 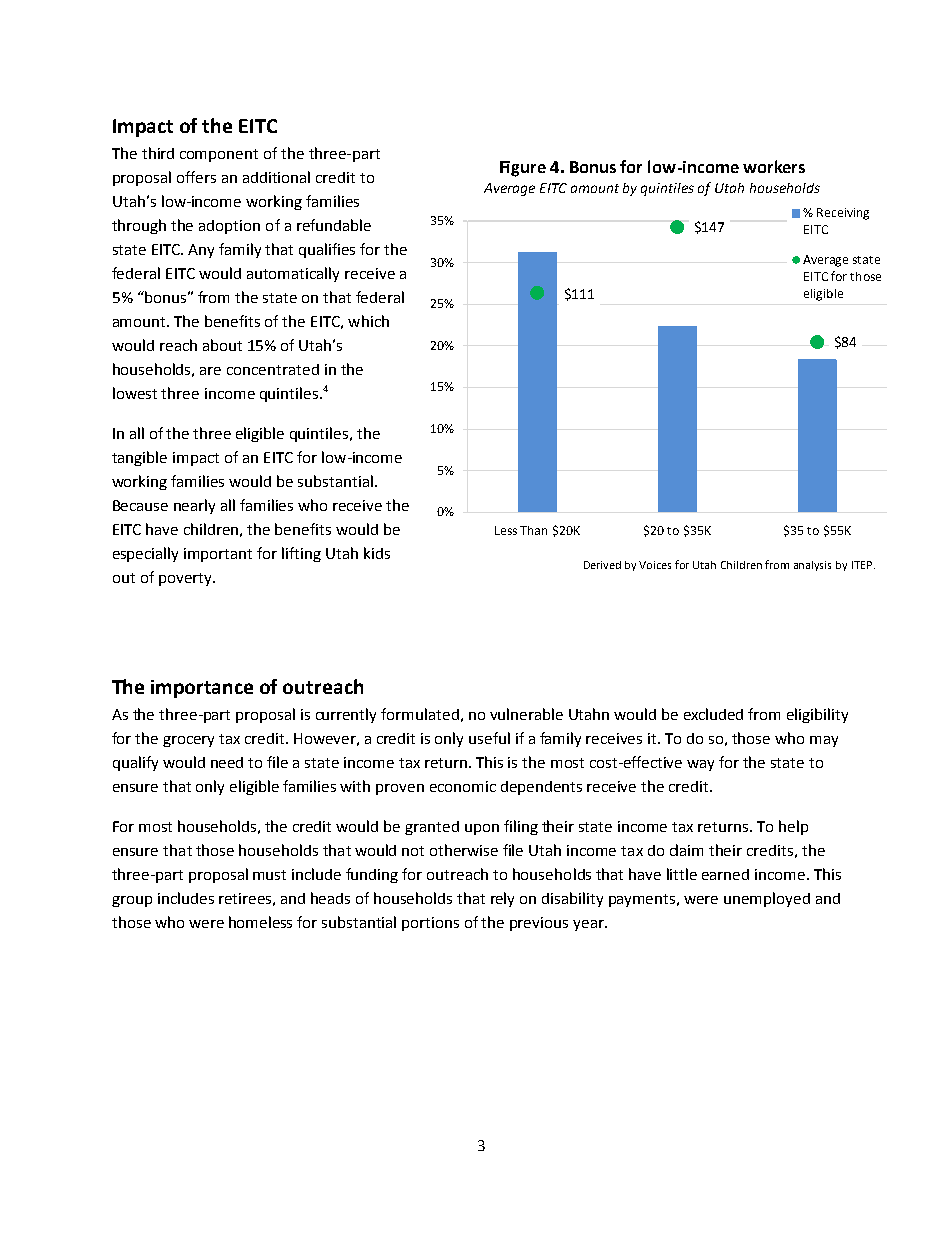 What do you see at coordinates (774, 166) in the document?
I see `workers` at bounding box center [774, 166].
